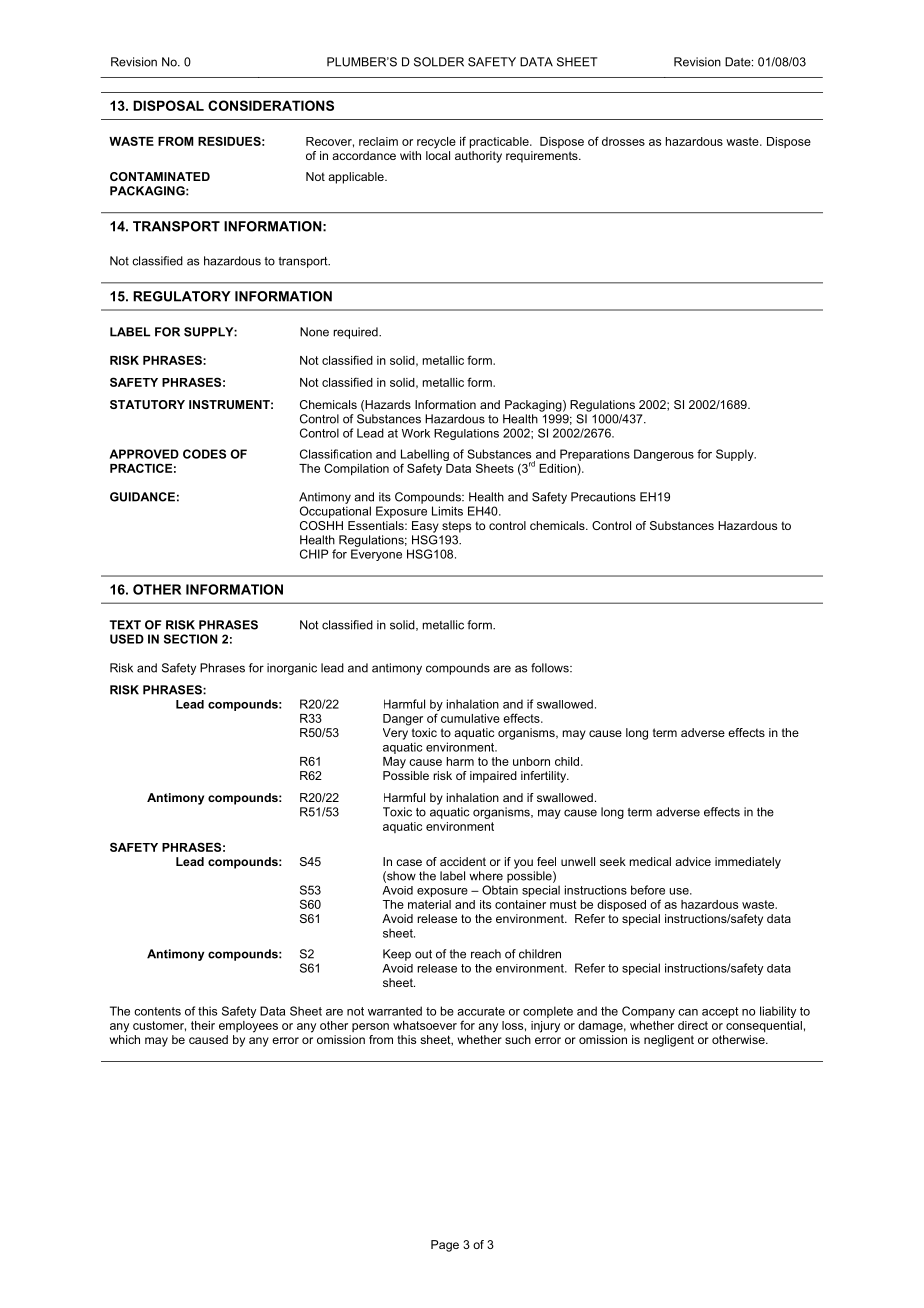 This screenshot has width=924, height=1308. What do you see at coordinates (439, 62) in the screenshot?
I see `SOLDER` at bounding box center [439, 62].
